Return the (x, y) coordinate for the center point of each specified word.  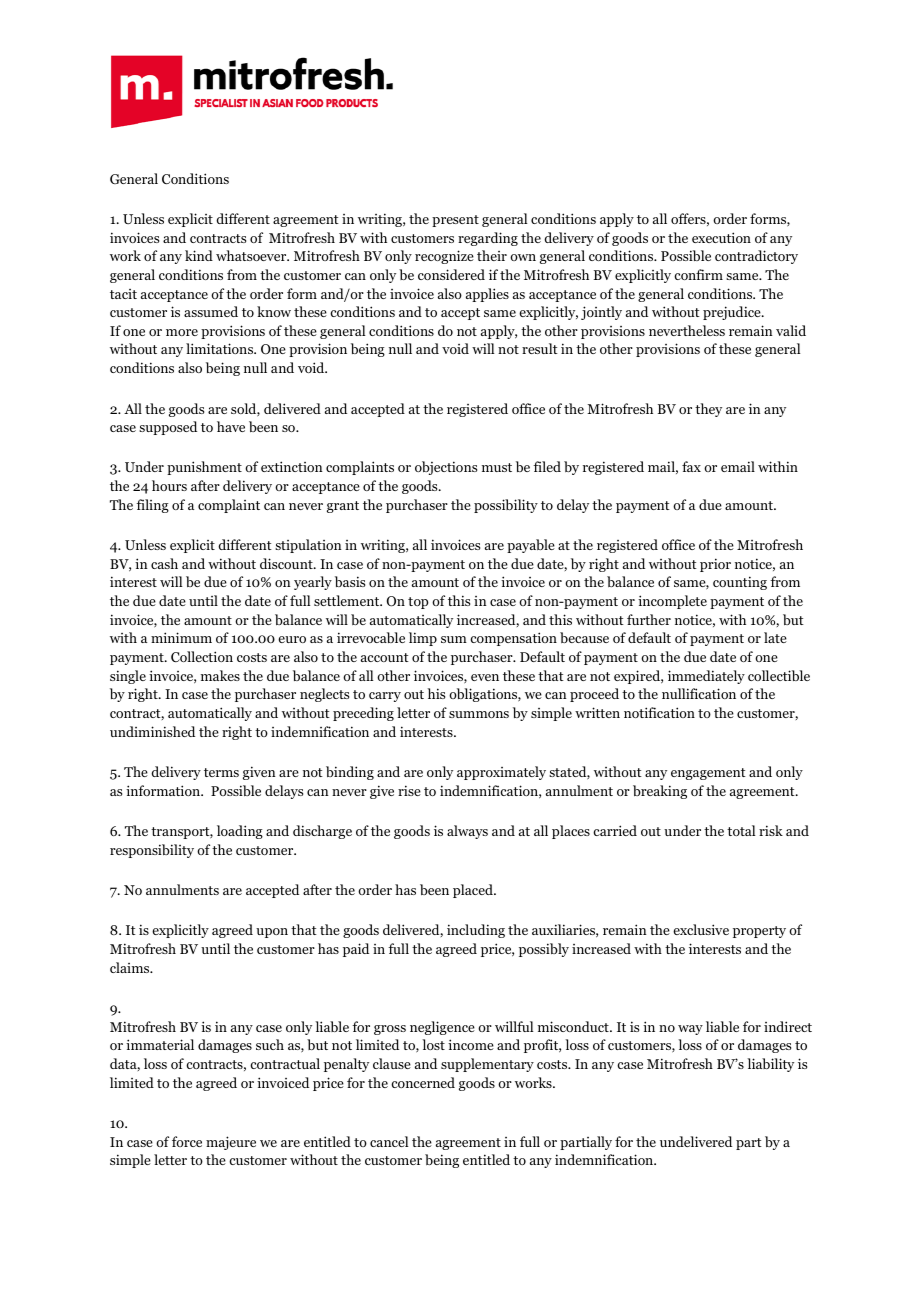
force (187, 1141)
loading (240, 832)
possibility (506, 506)
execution (721, 237)
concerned (423, 1082)
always (467, 832)
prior (715, 565)
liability (770, 1065)
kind (199, 255)
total (741, 830)
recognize (444, 257)
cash (164, 563)
